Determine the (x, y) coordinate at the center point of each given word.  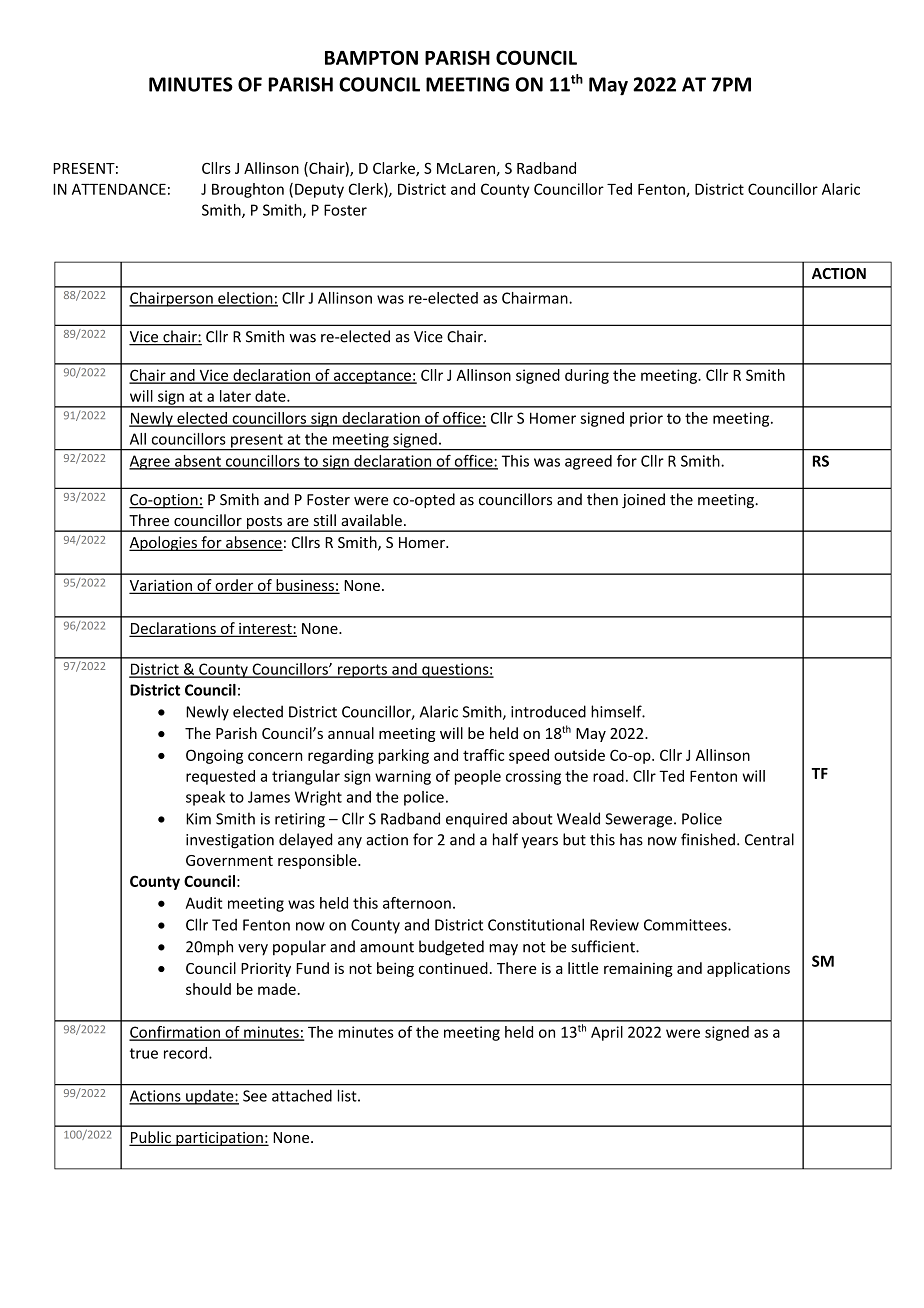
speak (205, 798)
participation (219, 1139)
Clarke (395, 169)
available (371, 520)
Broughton (248, 190)
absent (198, 462)
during (587, 376)
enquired (476, 820)
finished (708, 839)
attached (302, 1095)
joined (643, 500)
